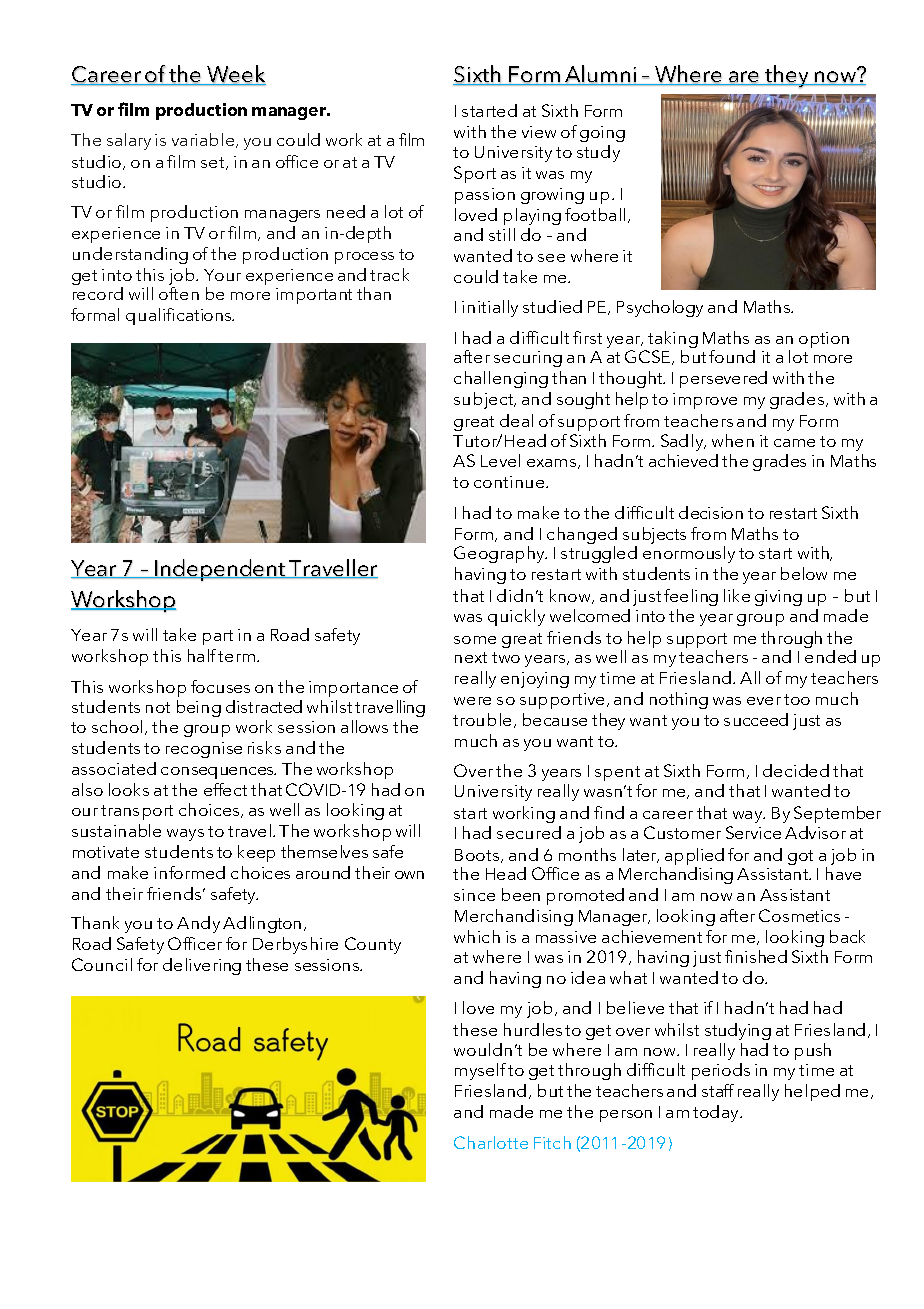 This document has width=924, height=1309. I want to click on qualifications, so click(180, 316).
